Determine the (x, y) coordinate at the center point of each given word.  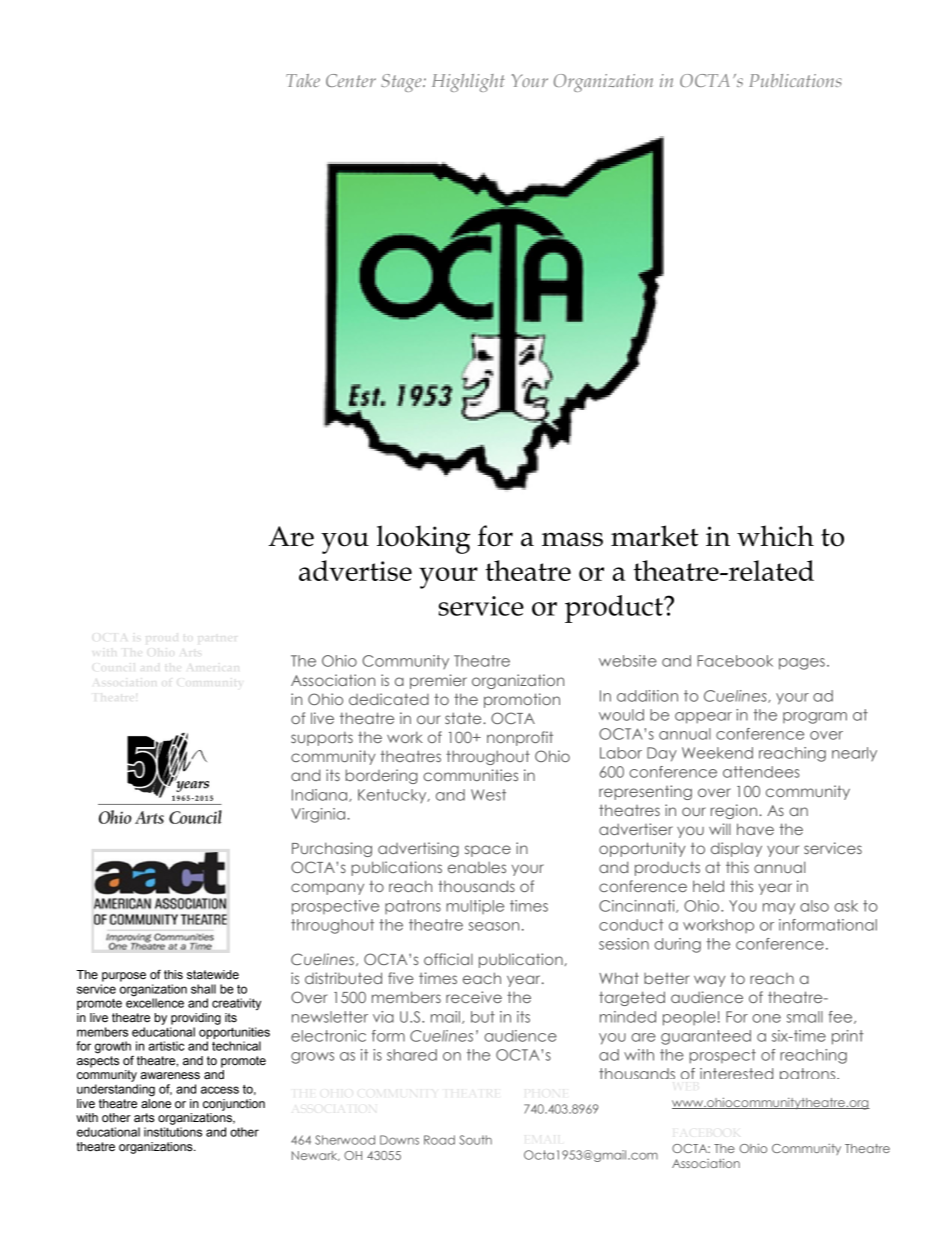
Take (303, 80)
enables (477, 867)
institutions (173, 1132)
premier (438, 681)
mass (572, 539)
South (476, 1140)
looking (423, 539)
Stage (402, 83)
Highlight (468, 83)
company (327, 889)
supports (322, 738)
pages (802, 664)
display (736, 849)
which (775, 536)
